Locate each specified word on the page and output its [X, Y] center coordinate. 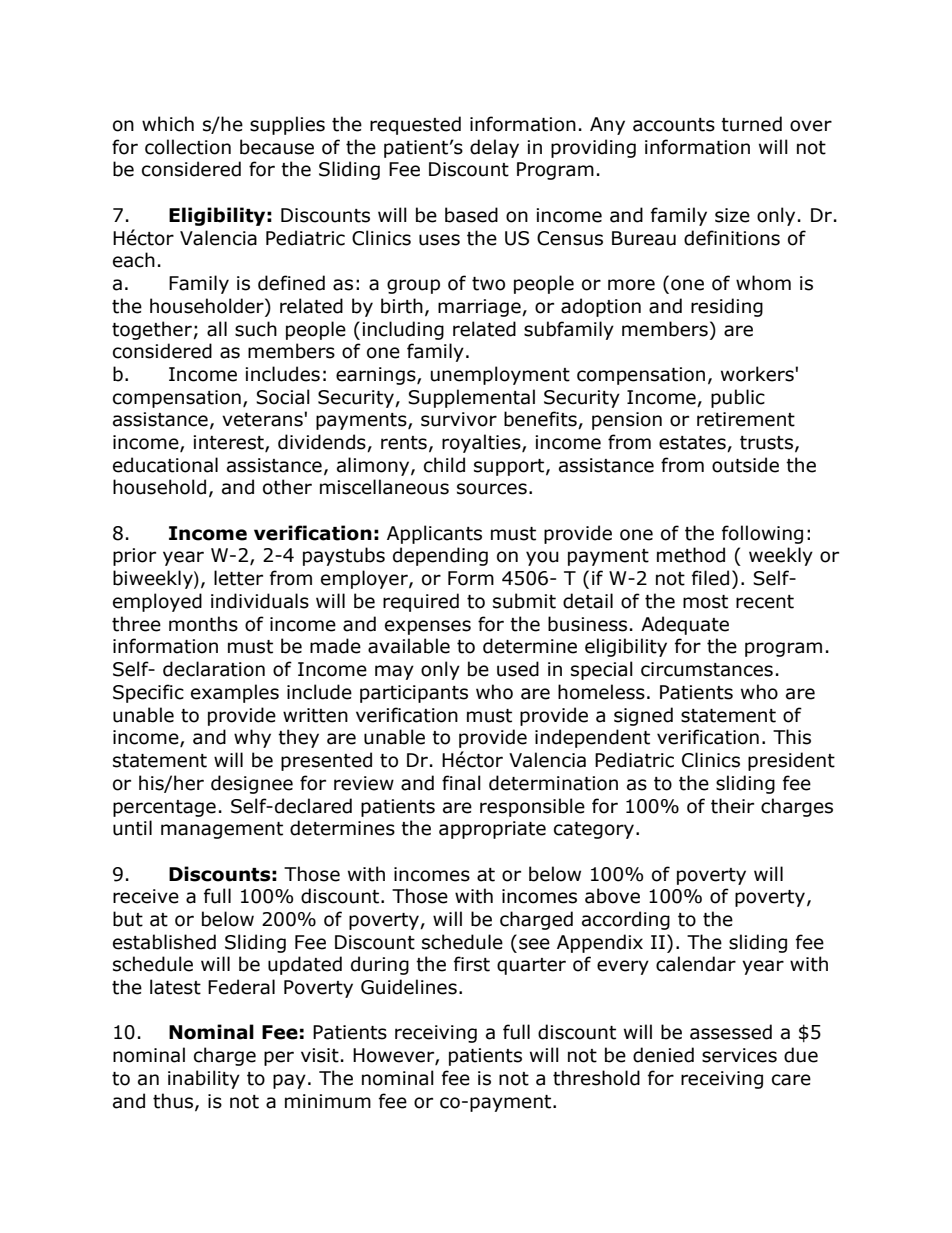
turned [751, 124]
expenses [428, 627]
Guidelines [409, 987]
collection [188, 147]
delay [494, 148]
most [705, 602]
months [203, 624]
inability [204, 1079]
